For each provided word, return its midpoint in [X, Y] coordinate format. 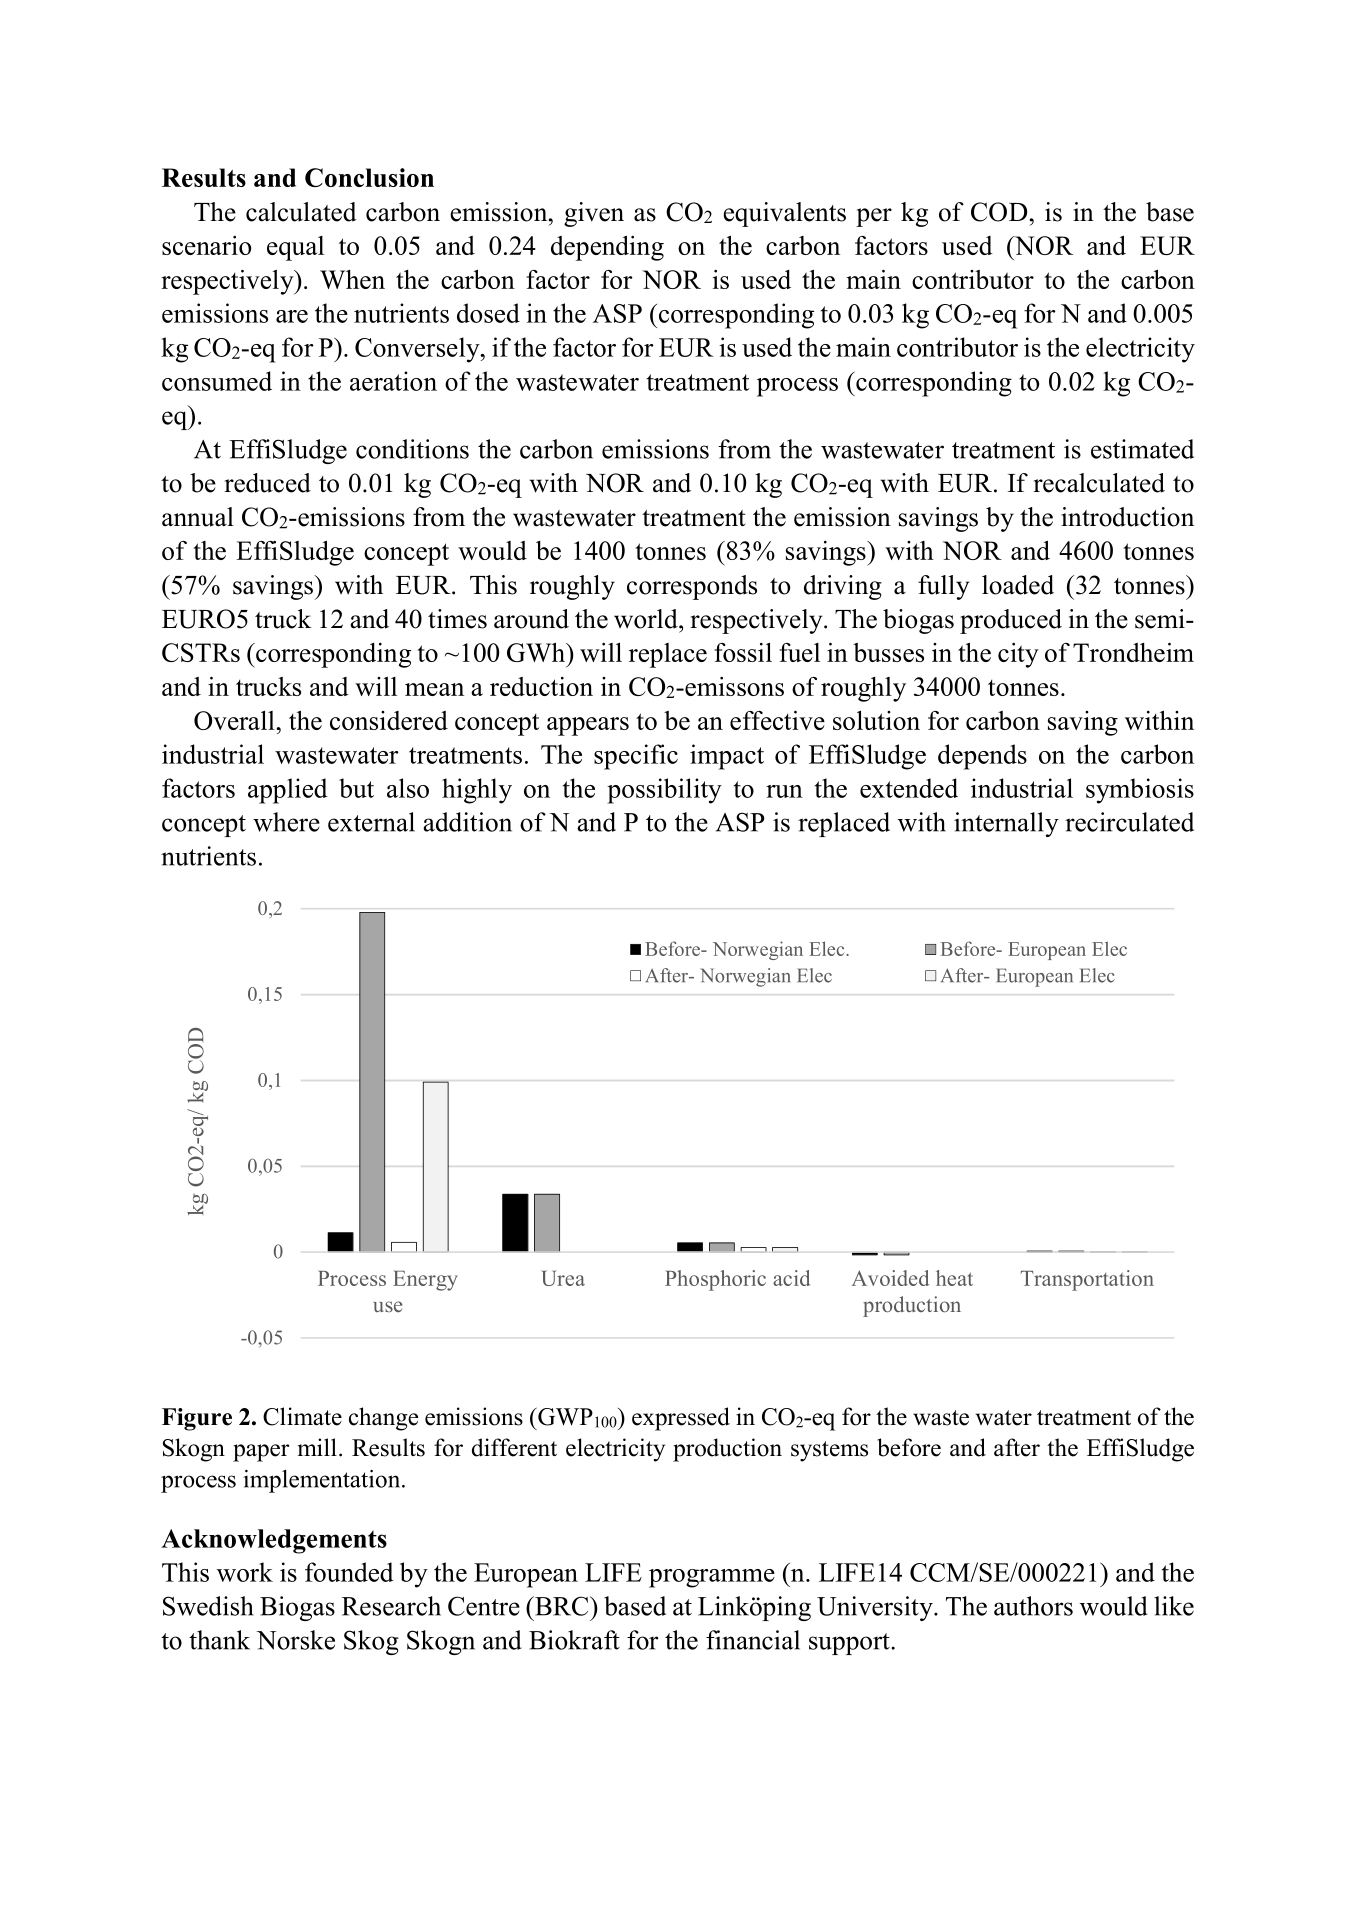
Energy [425, 1281]
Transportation [1087, 1280]
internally [1006, 824]
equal [295, 248]
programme [712, 1578]
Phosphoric [715, 1280]
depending [607, 248]
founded [349, 1572]
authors [1033, 1606]
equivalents [784, 214]
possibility [664, 791]
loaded [1018, 585]
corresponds [692, 587]
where [286, 822]
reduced [267, 483]
